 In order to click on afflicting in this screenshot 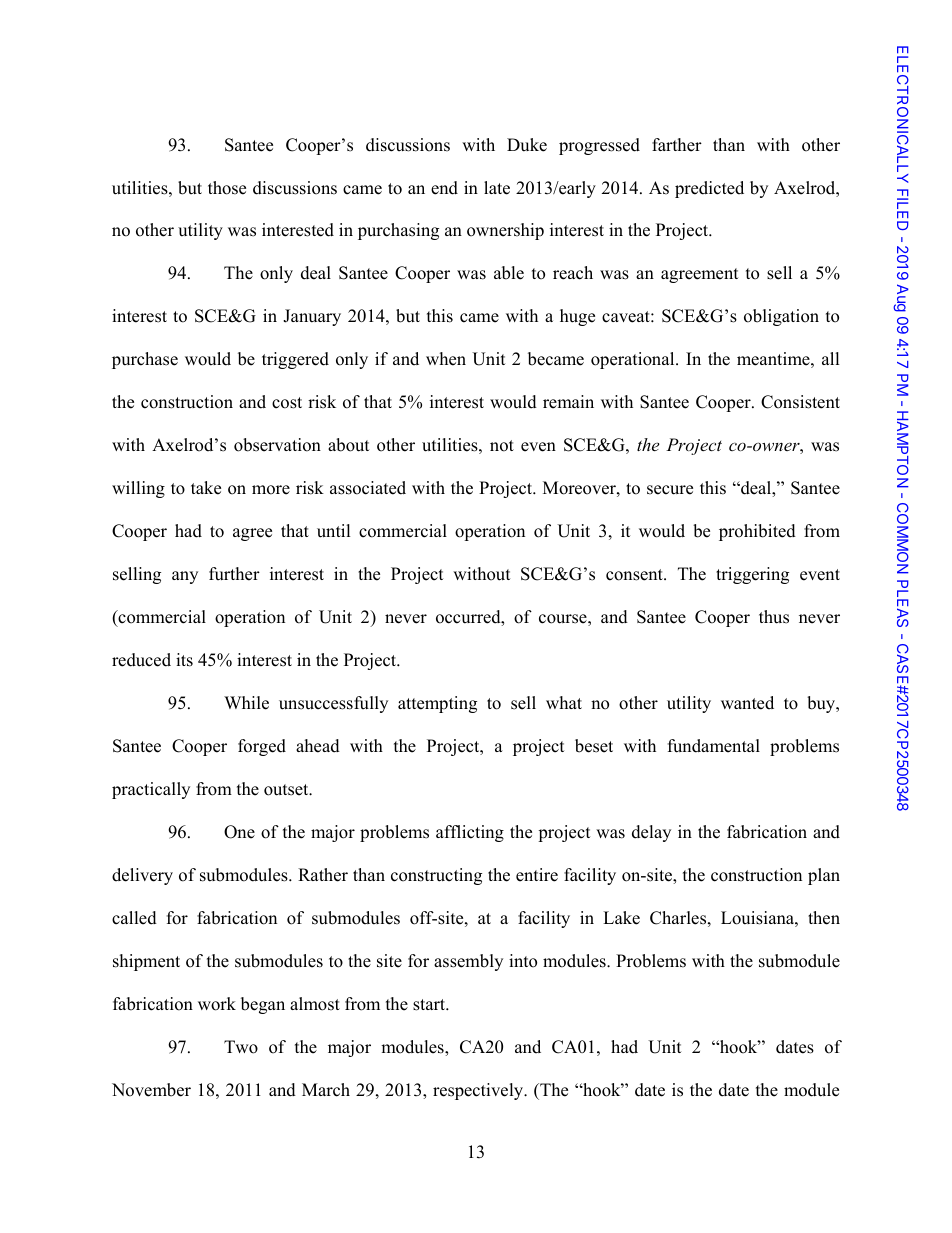, I will do `click(470, 833)`.
